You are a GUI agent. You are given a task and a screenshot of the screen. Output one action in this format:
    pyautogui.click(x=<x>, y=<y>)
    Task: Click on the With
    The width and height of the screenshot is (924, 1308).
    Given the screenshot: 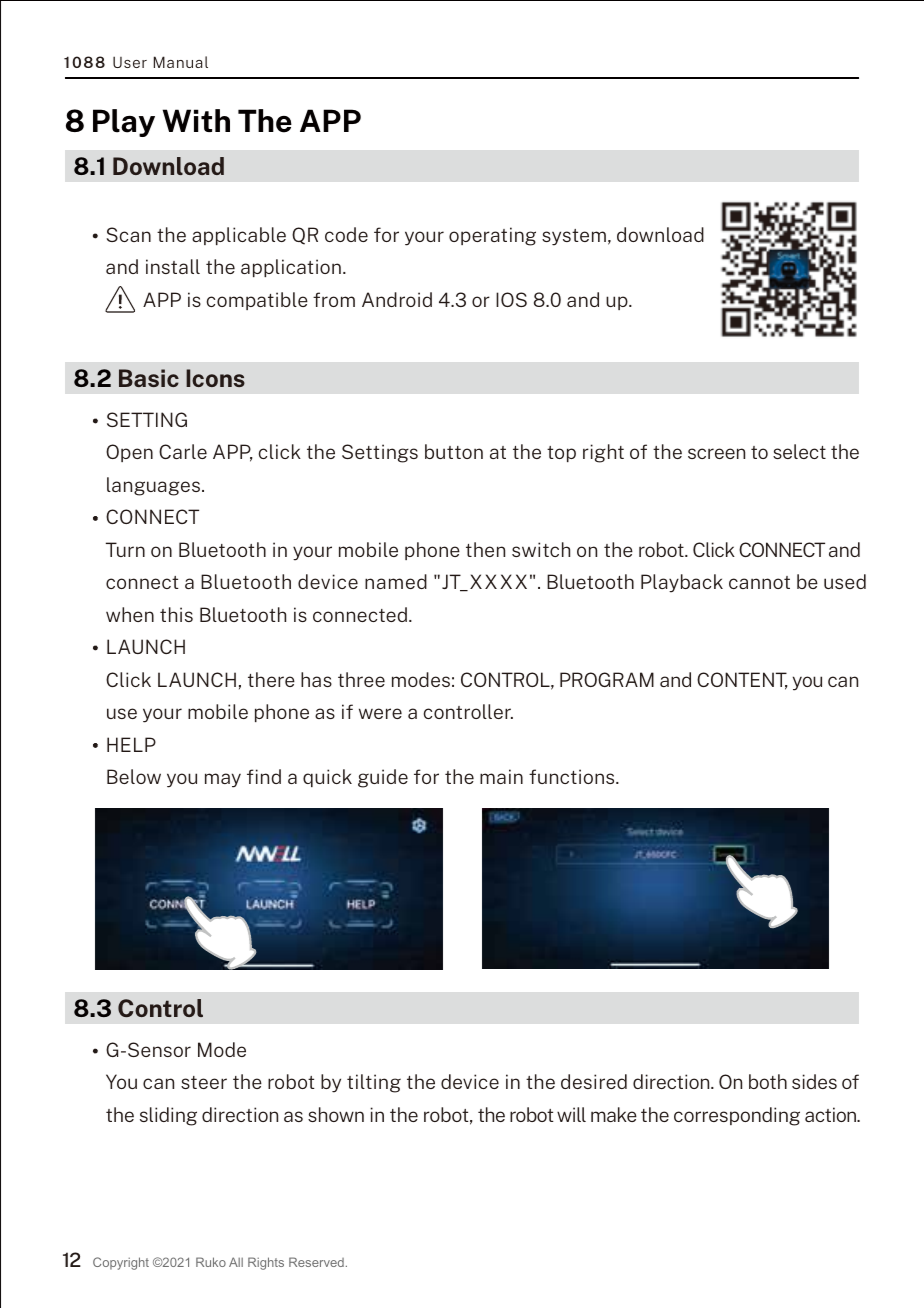 What is the action you would take?
    pyautogui.click(x=196, y=120)
